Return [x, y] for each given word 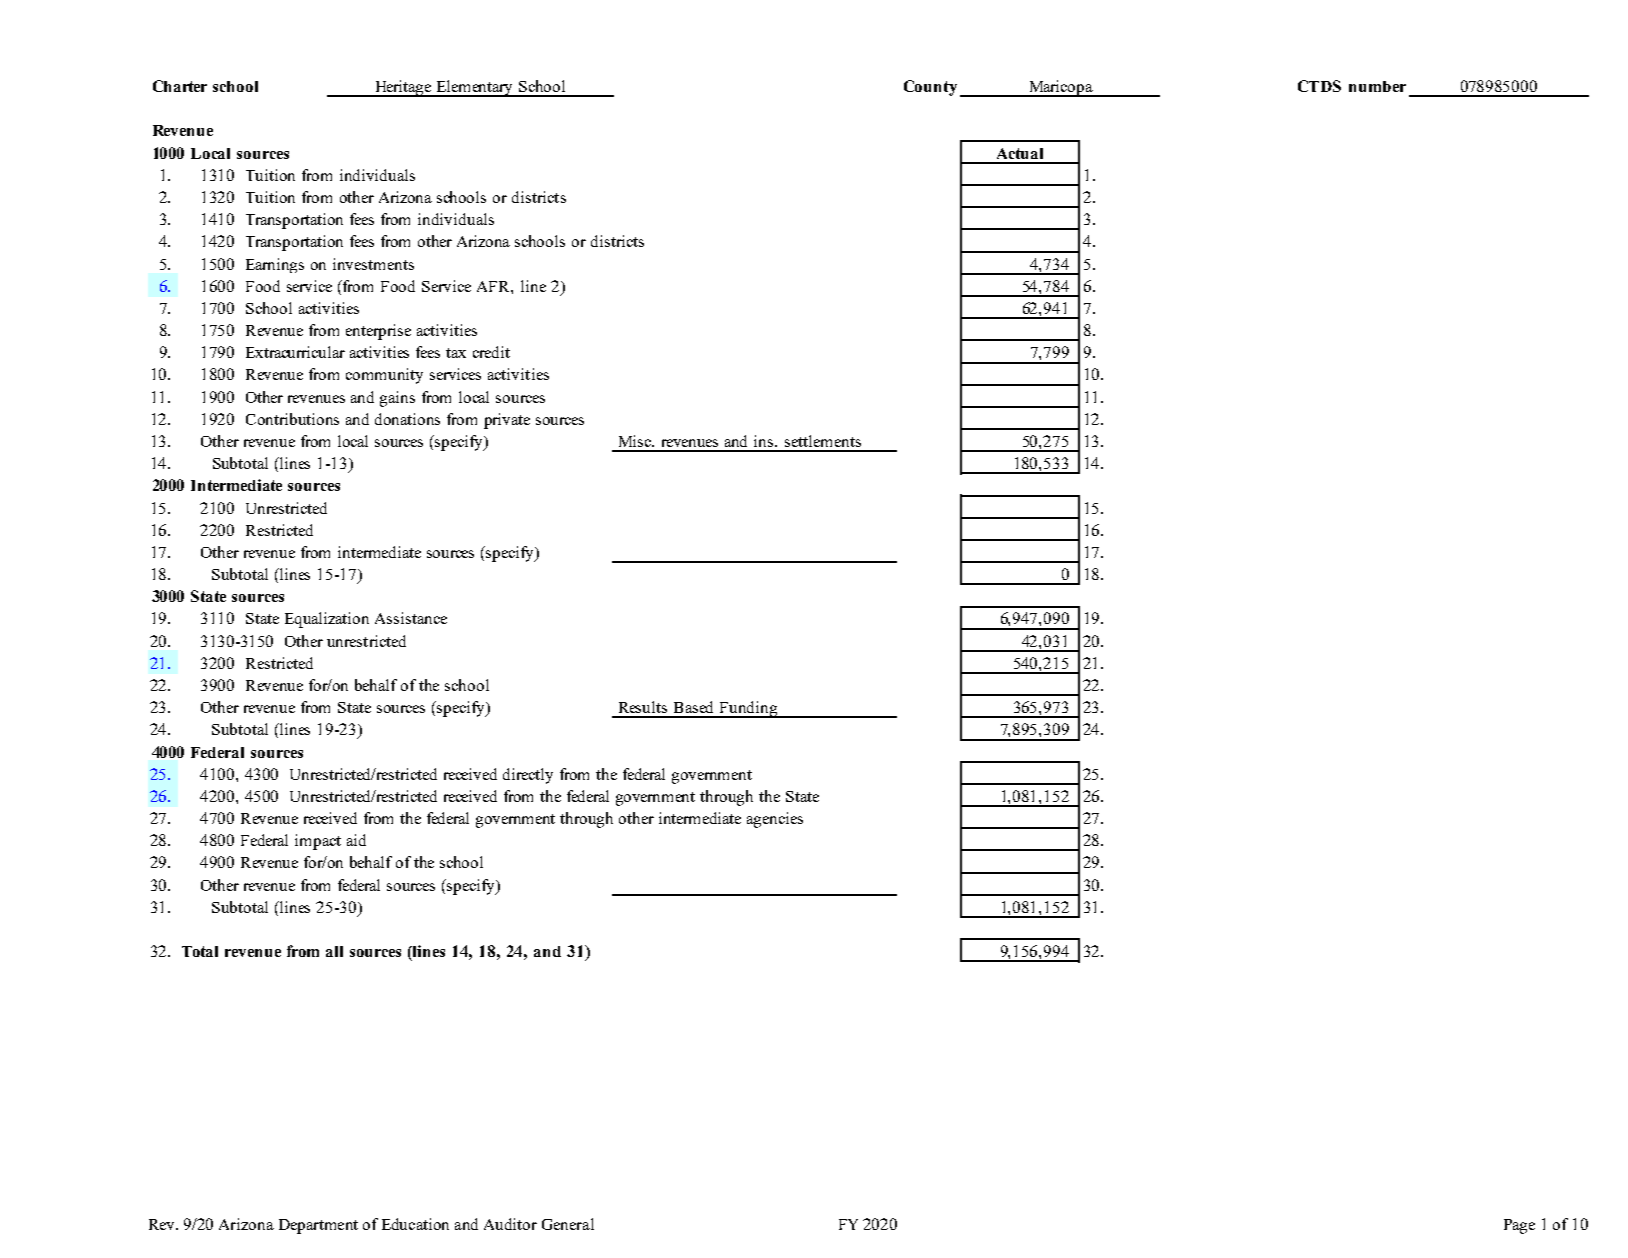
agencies [775, 820]
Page [1519, 1226]
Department [318, 1226]
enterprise [378, 332]
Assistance [411, 618]
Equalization [327, 620]
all [334, 951]
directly [528, 776]
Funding [749, 709]
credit [491, 352]
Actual [1020, 153]
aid [356, 840]
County [930, 88]
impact [318, 842]
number [1377, 86]
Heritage [403, 88]
